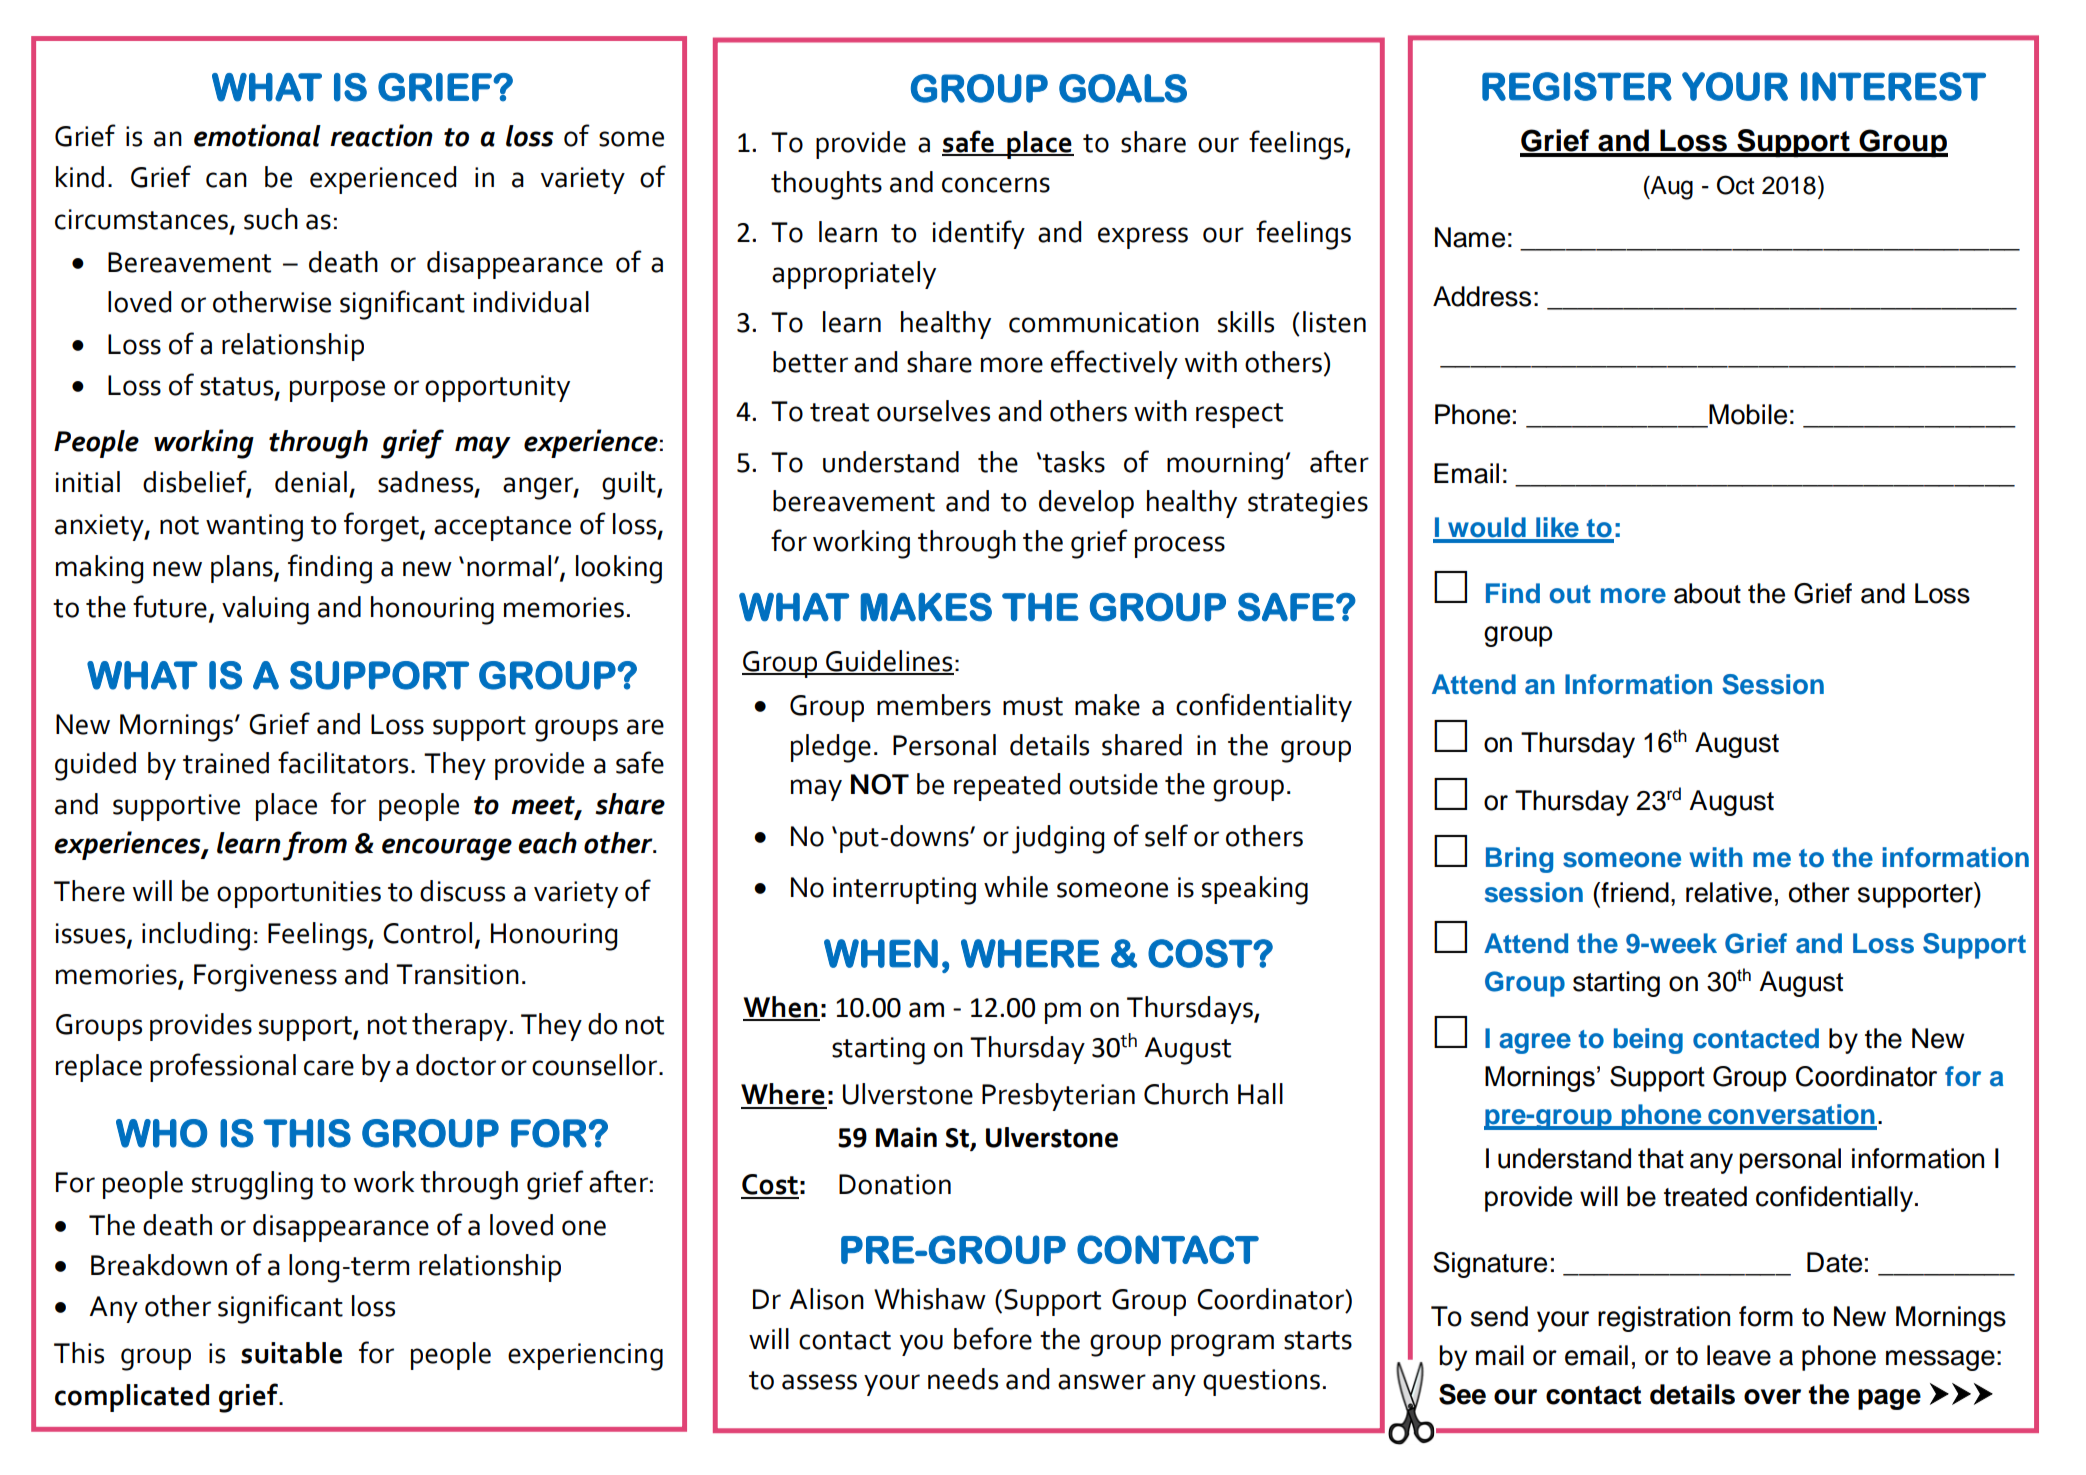 This image has width=2086, height=1475. Describe the element at coordinates (257, 135) in the image. I see `emotional` at that location.
